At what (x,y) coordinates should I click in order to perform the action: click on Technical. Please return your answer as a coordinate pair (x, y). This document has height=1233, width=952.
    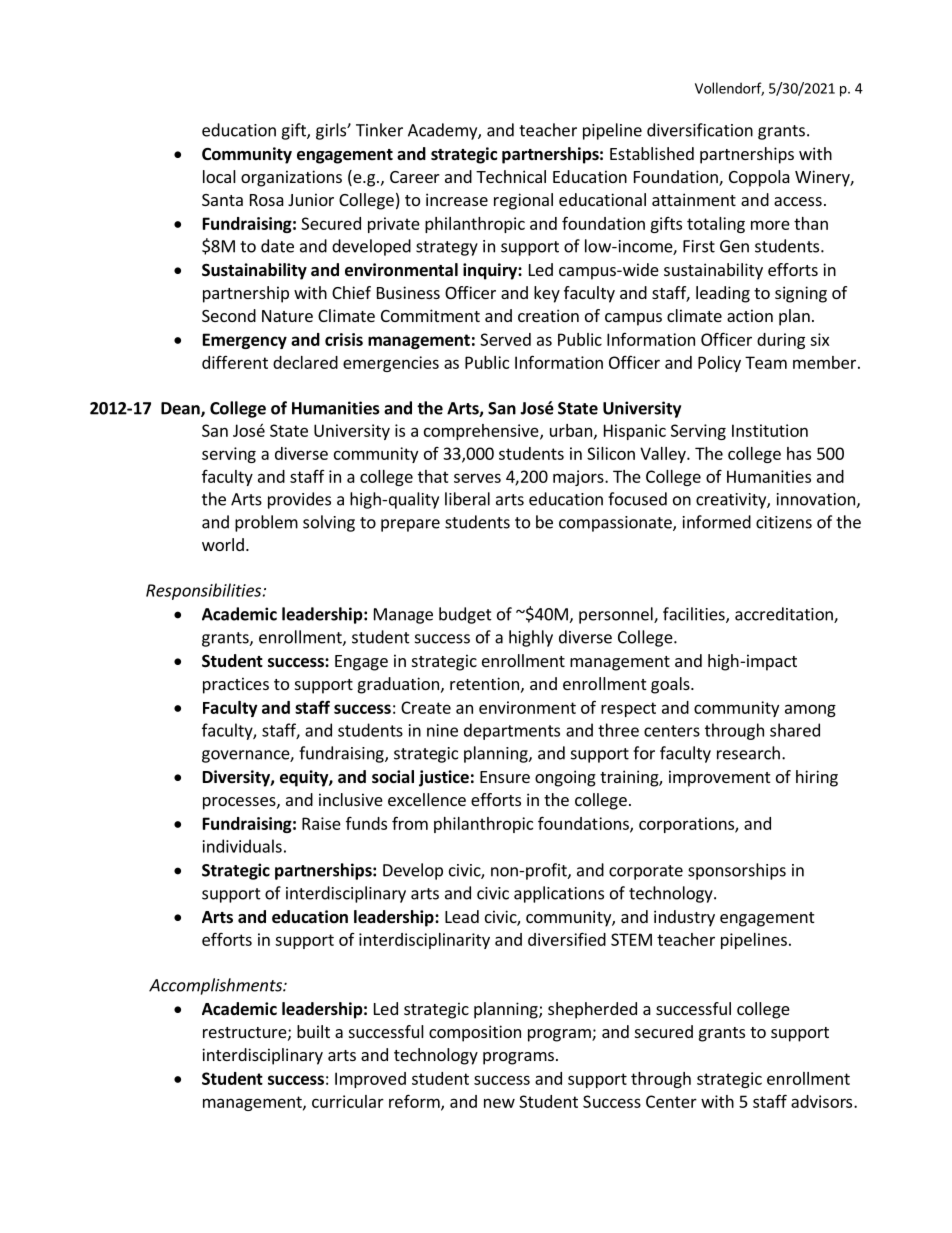
    Looking at the image, I should click on (511, 176).
